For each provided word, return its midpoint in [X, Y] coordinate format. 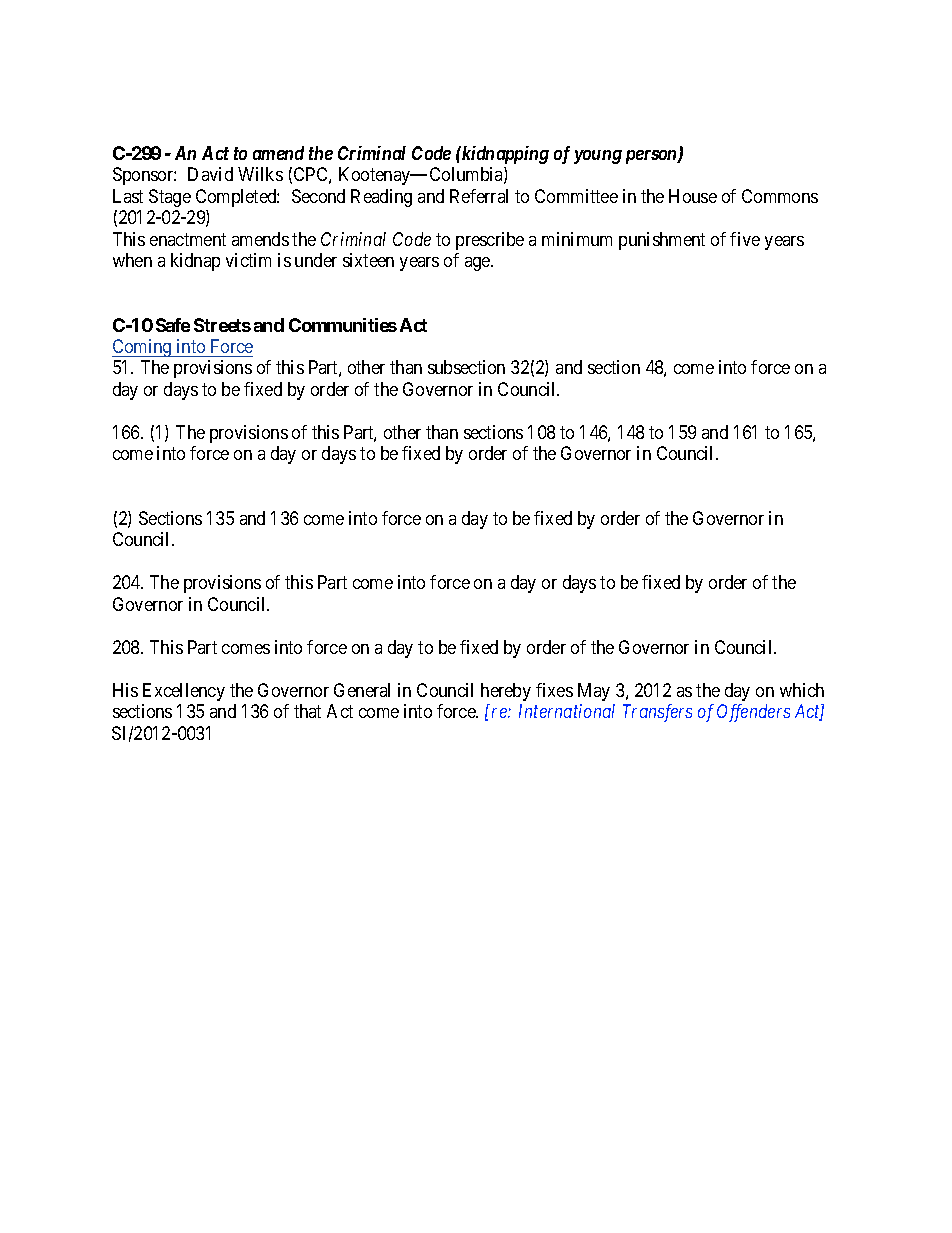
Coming [143, 348]
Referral [479, 196]
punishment [662, 241]
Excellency [184, 692]
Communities [343, 325]
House [693, 196]
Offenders [753, 713]
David [210, 174]
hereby [506, 692]
